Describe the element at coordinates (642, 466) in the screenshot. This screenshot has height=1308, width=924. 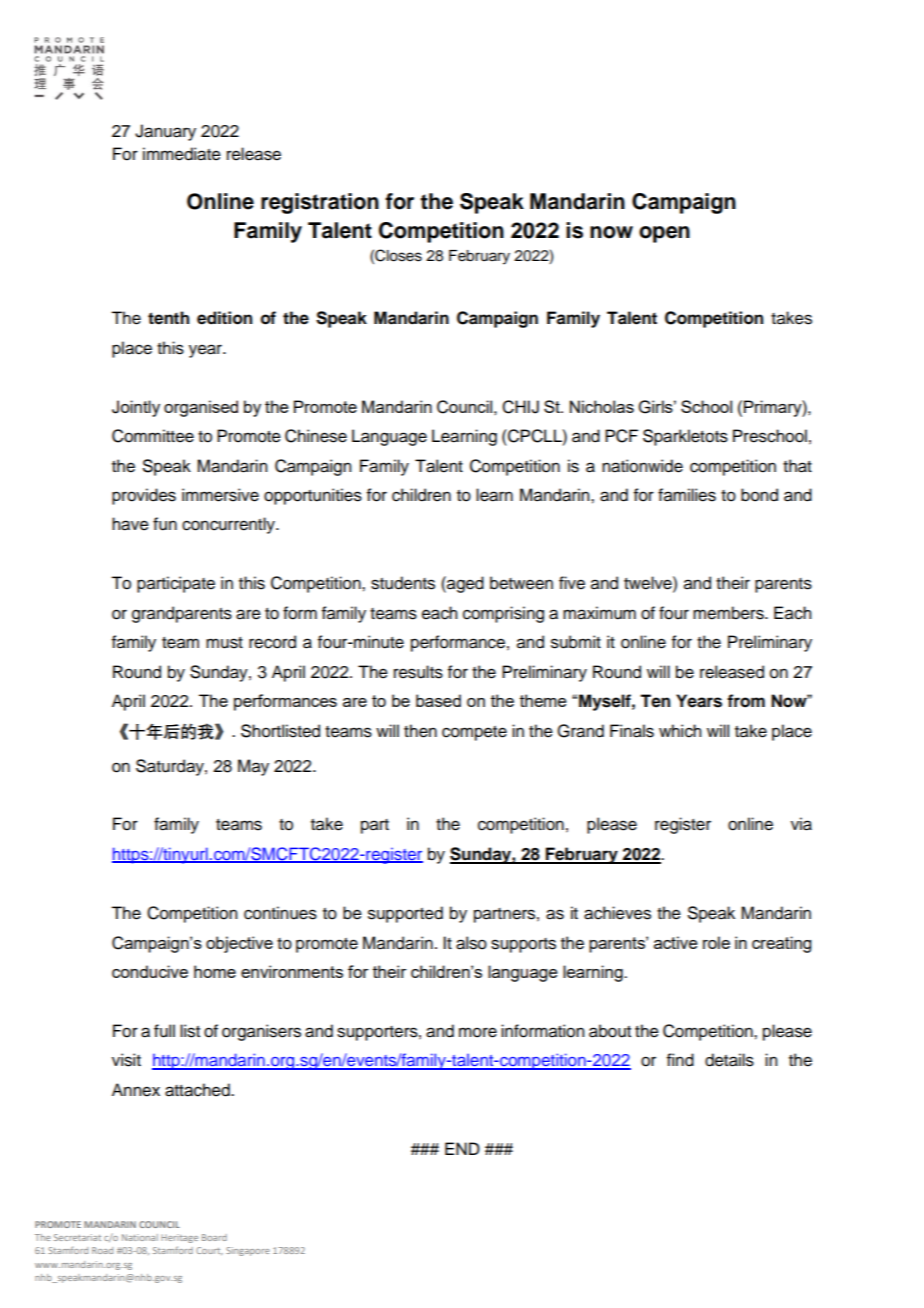
I see `nationwide` at that location.
